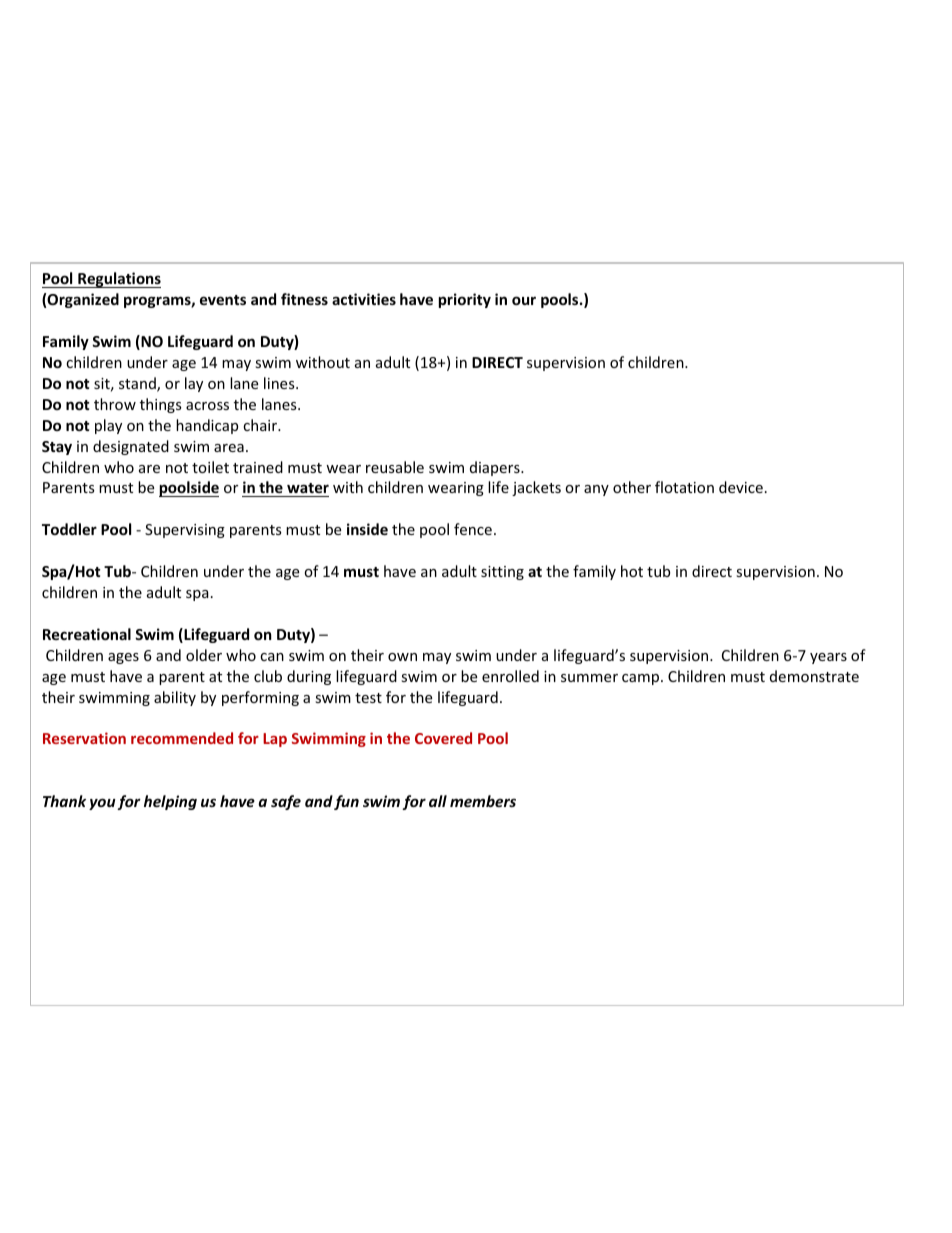 The height and width of the screenshot is (1233, 952). What do you see at coordinates (170, 802) in the screenshot?
I see `helping` at bounding box center [170, 802].
